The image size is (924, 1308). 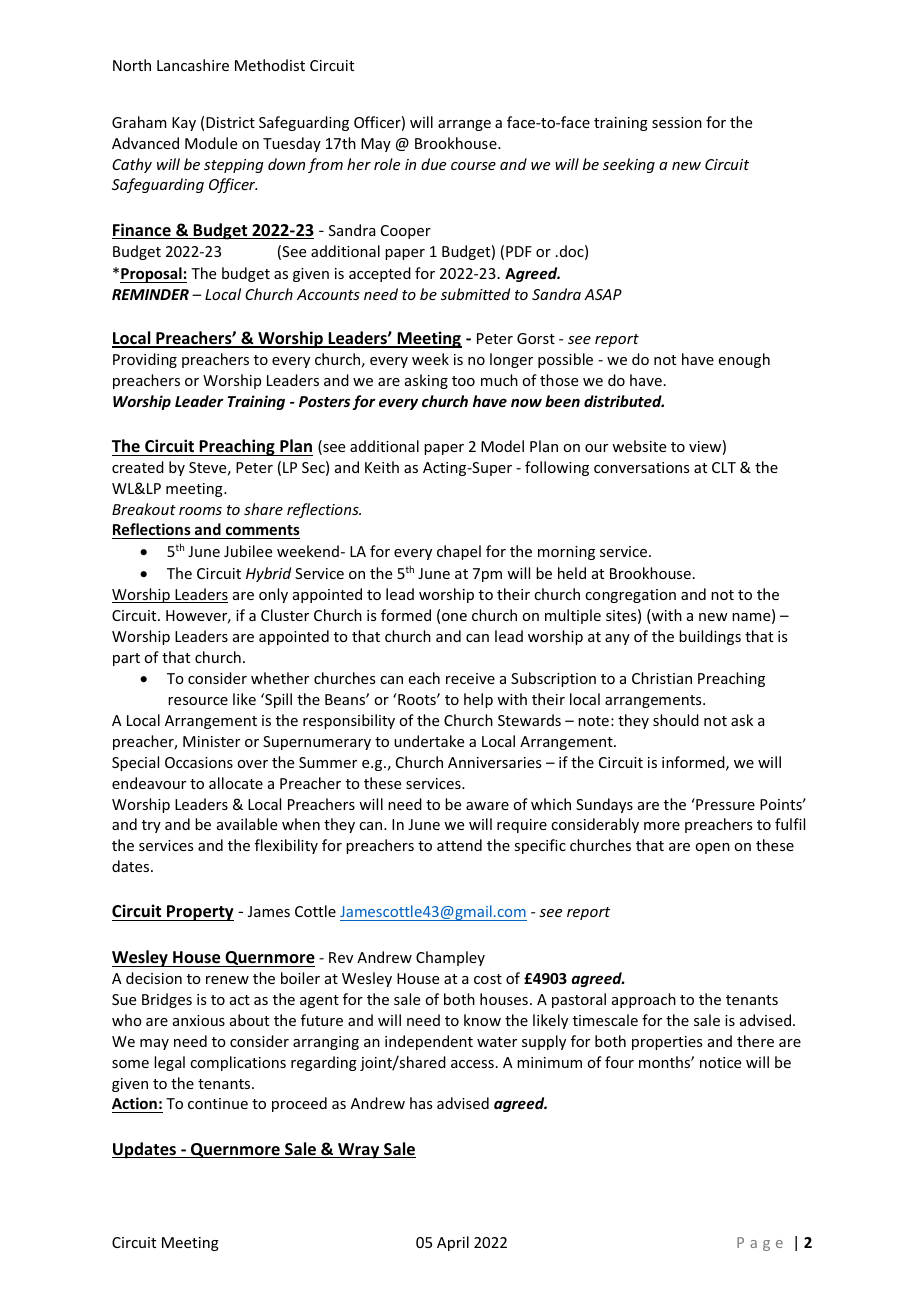 What do you see at coordinates (218, 1103) in the page?
I see `continue` at bounding box center [218, 1103].
